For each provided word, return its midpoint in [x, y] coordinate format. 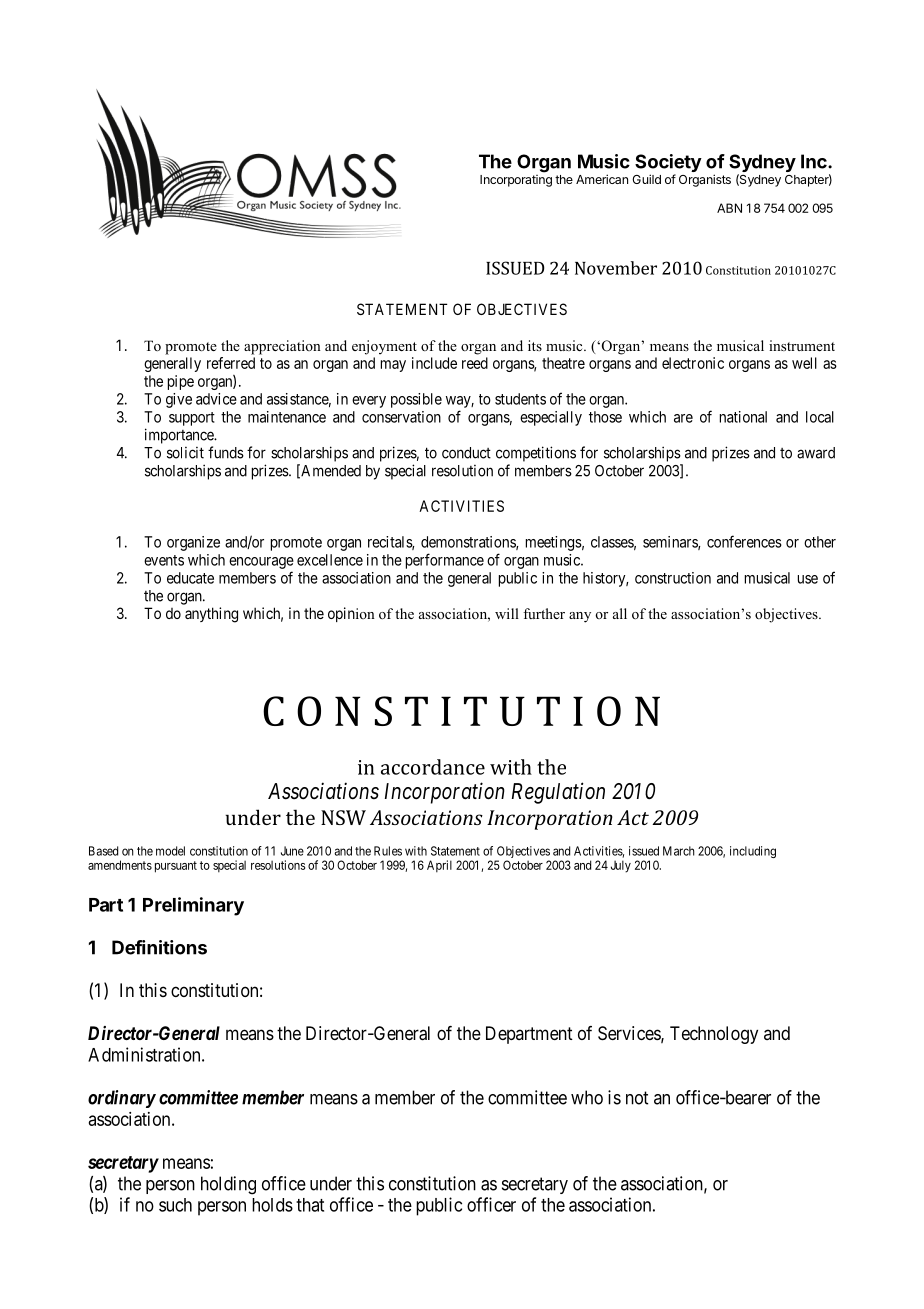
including [753, 852]
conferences [744, 541]
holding [228, 1185]
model [170, 851]
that [310, 1205]
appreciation [282, 347]
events [164, 560]
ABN [729, 208]
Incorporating [516, 181]
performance [445, 561]
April [439, 866]
